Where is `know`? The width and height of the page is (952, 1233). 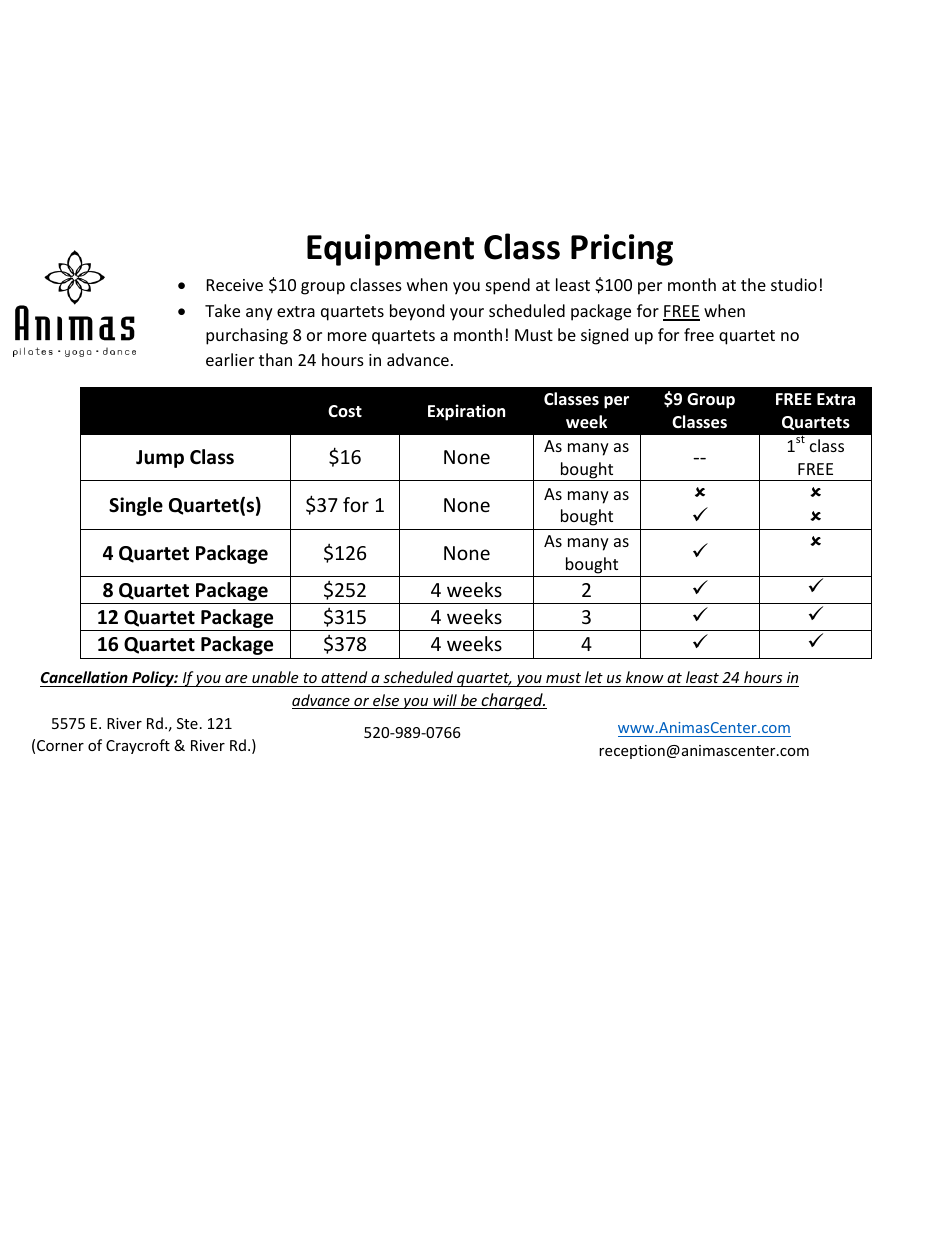
know is located at coordinates (645, 677).
